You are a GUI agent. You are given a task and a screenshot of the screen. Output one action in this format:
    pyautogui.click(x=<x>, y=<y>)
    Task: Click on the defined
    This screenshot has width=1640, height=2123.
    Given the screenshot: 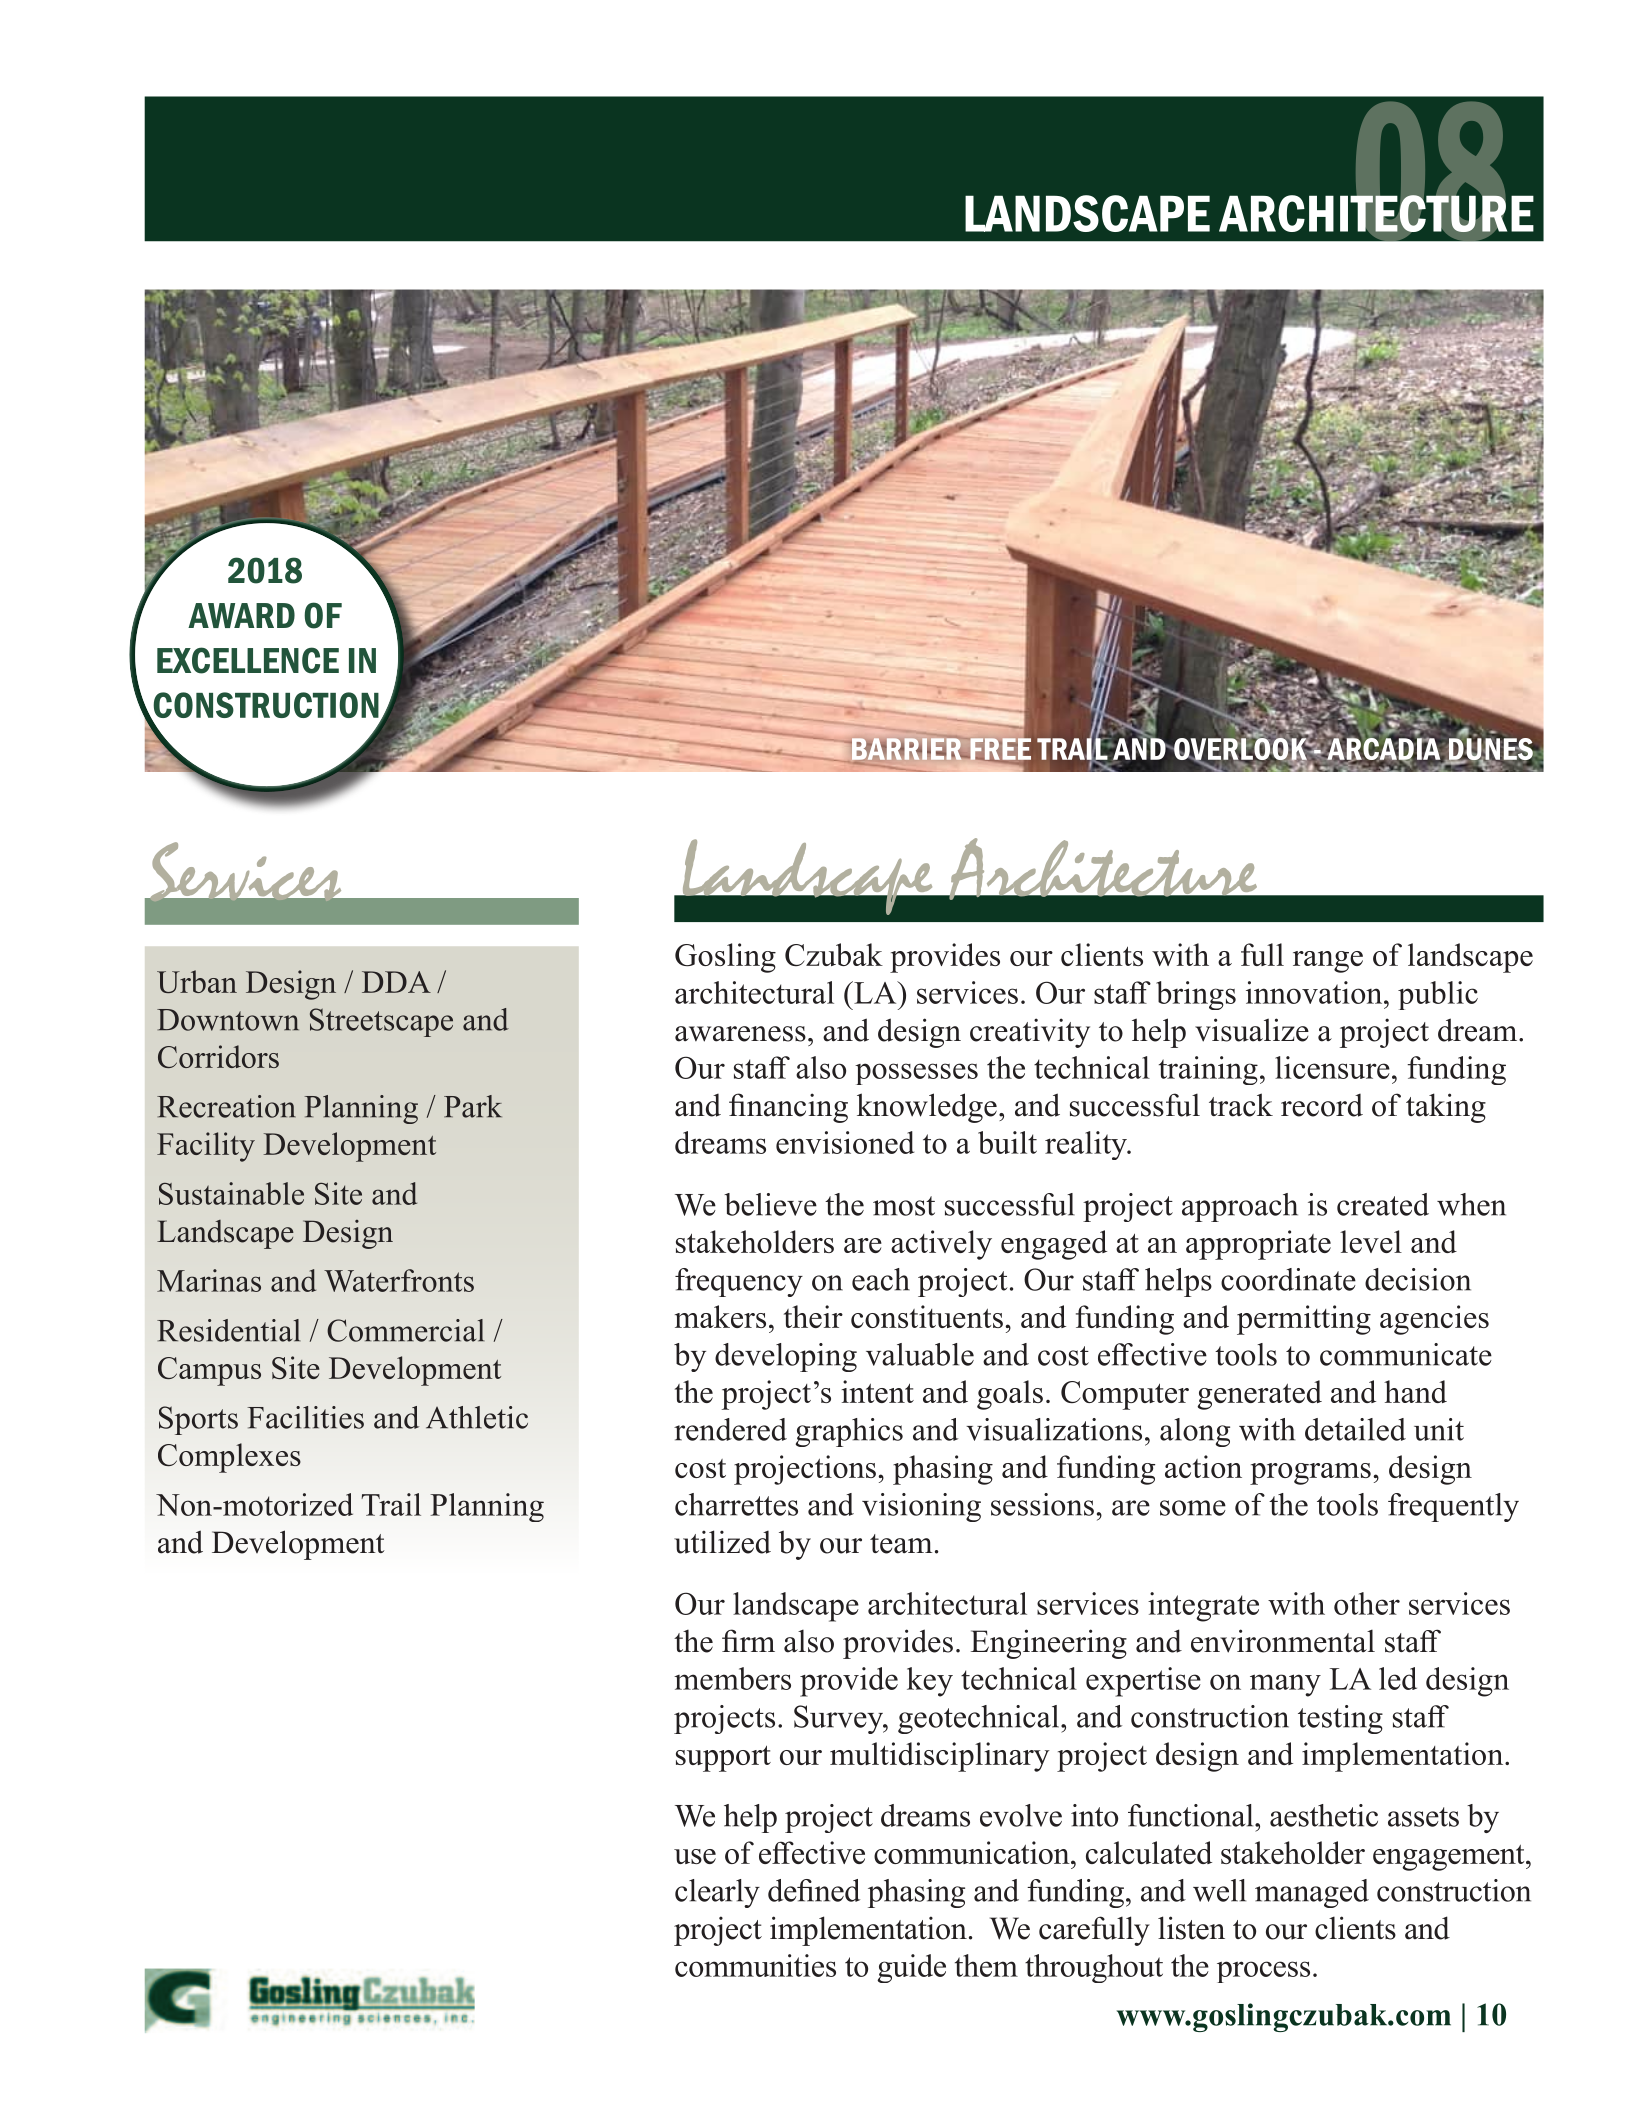 What is the action you would take?
    pyautogui.click(x=814, y=1890)
